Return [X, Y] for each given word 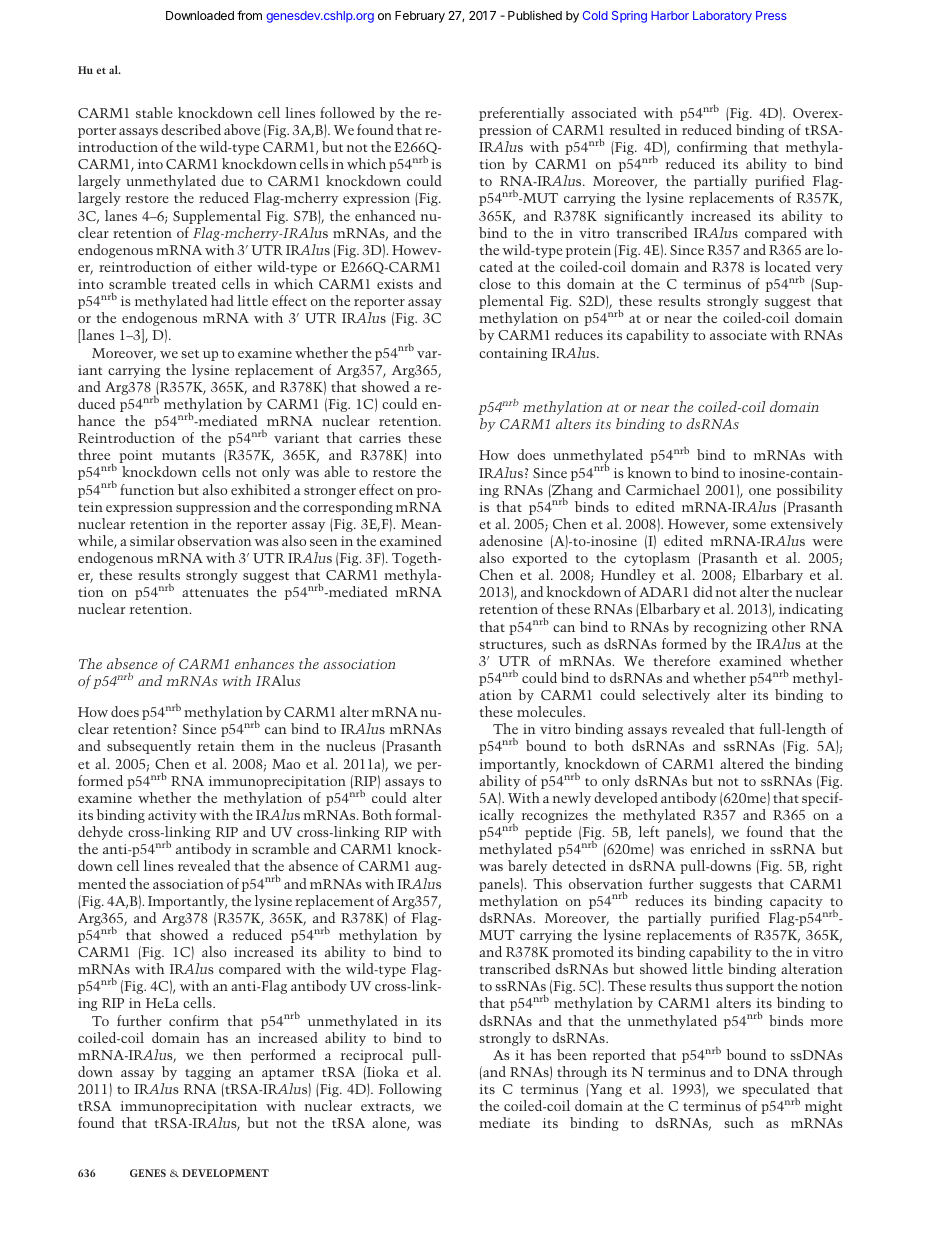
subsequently [149, 747]
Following [410, 1090]
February [420, 17]
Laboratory [722, 17]
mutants [188, 456]
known [649, 472]
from [249, 15]
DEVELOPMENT [225, 1173]
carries [380, 438]
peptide [548, 833]
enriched [717, 848]
